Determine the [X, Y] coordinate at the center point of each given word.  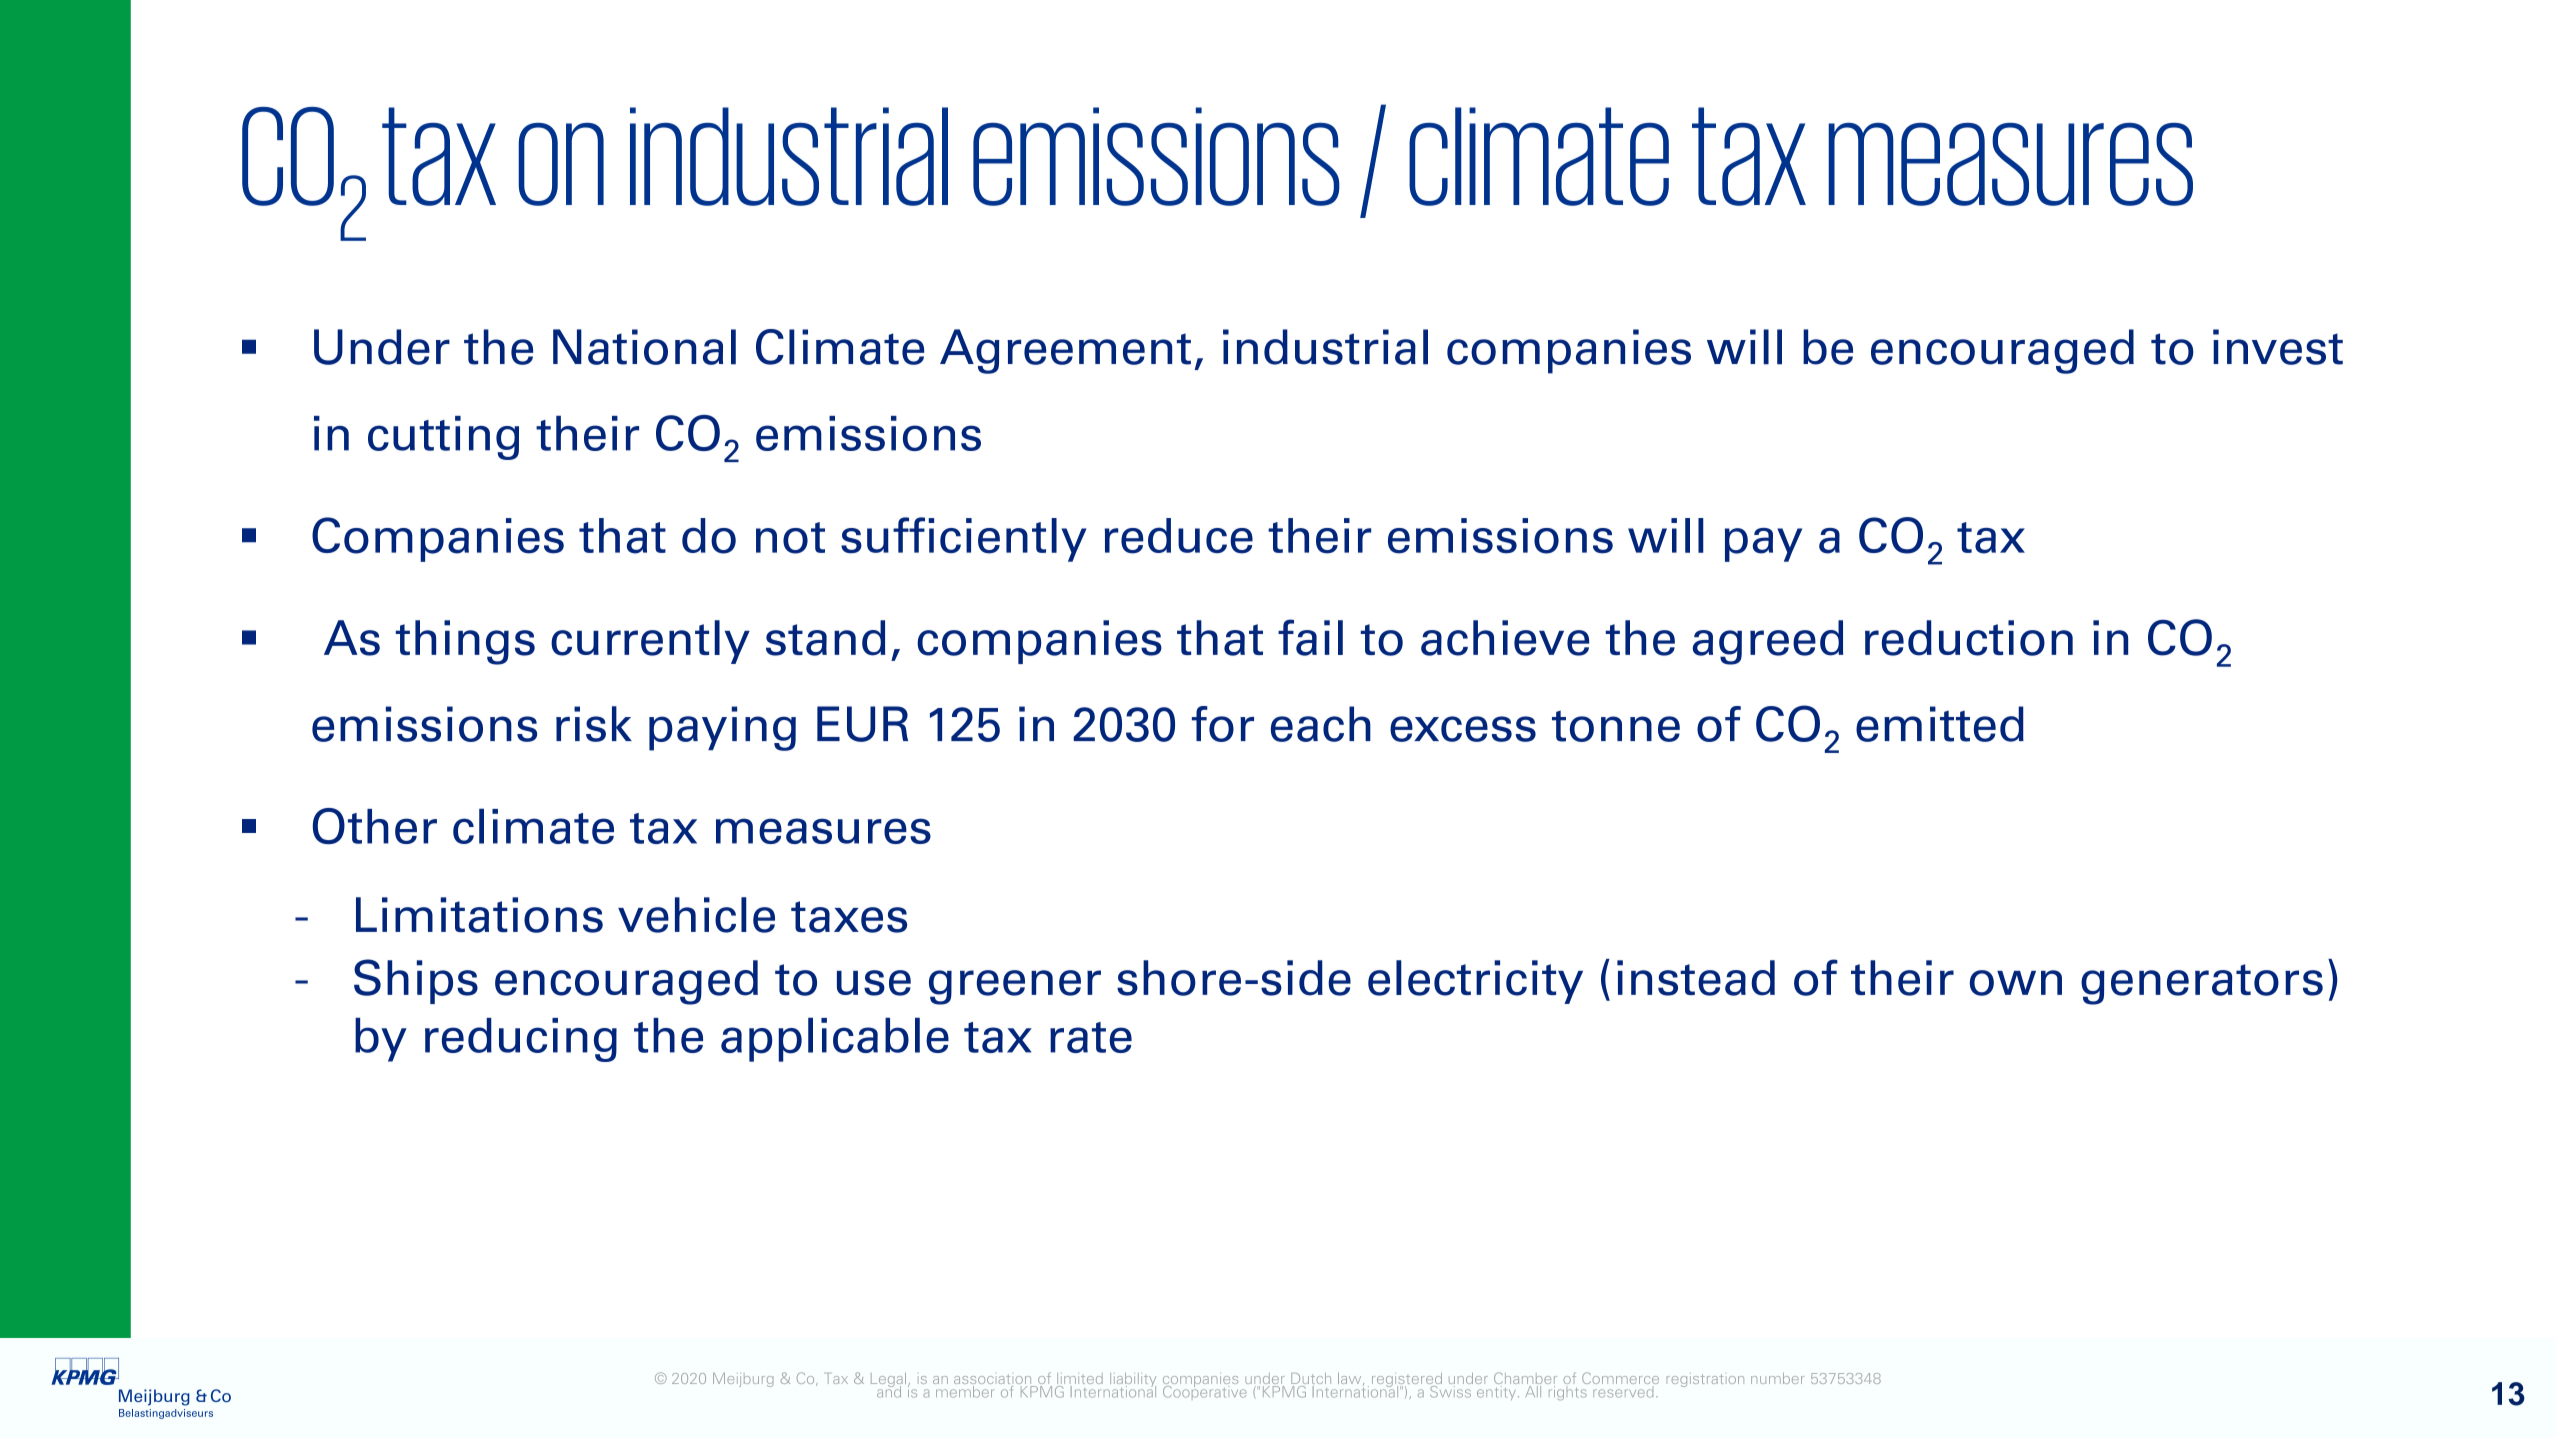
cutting [443, 438]
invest [2278, 347]
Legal [890, 1381]
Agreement [1065, 351]
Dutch [1311, 1380]
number [1777, 1378]
